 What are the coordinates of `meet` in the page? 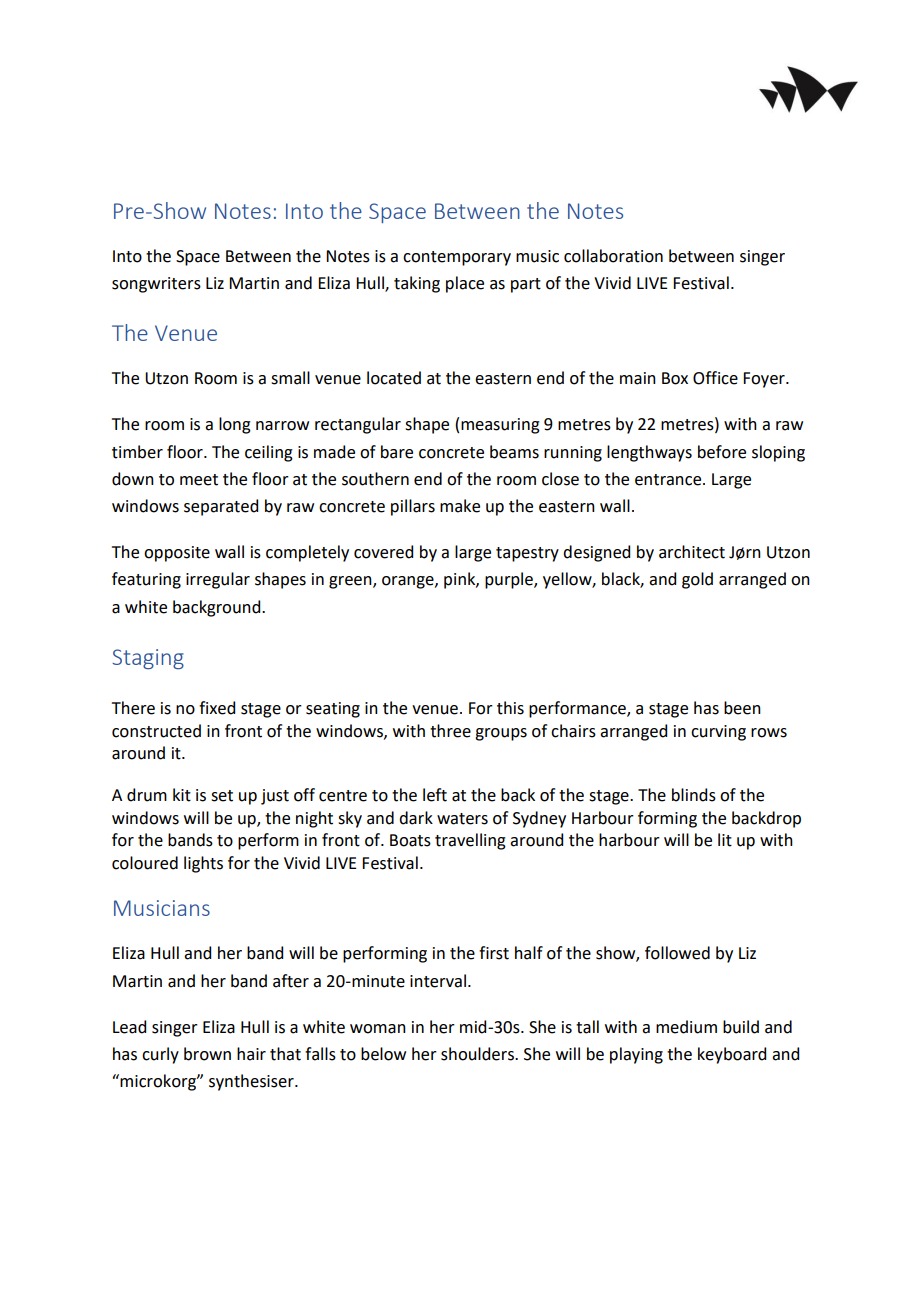 It's located at (199, 480).
